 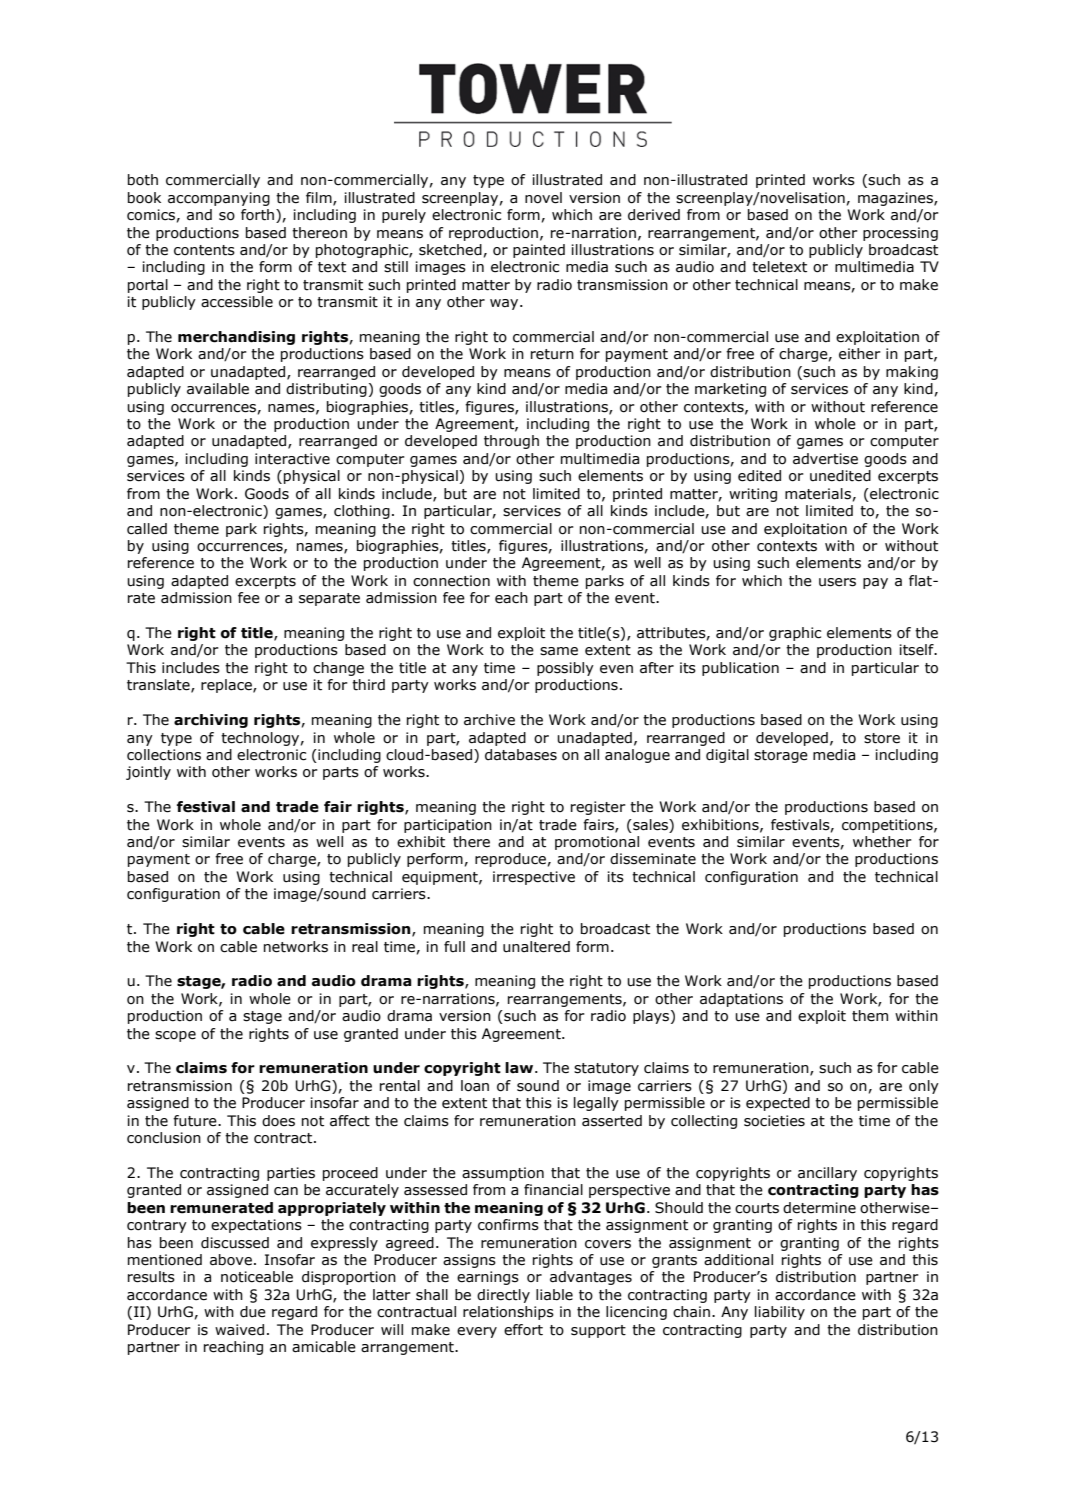 What do you see at coordinates (211, 721) in the image?
I see `archiving` at bounding box center [211, 721].
